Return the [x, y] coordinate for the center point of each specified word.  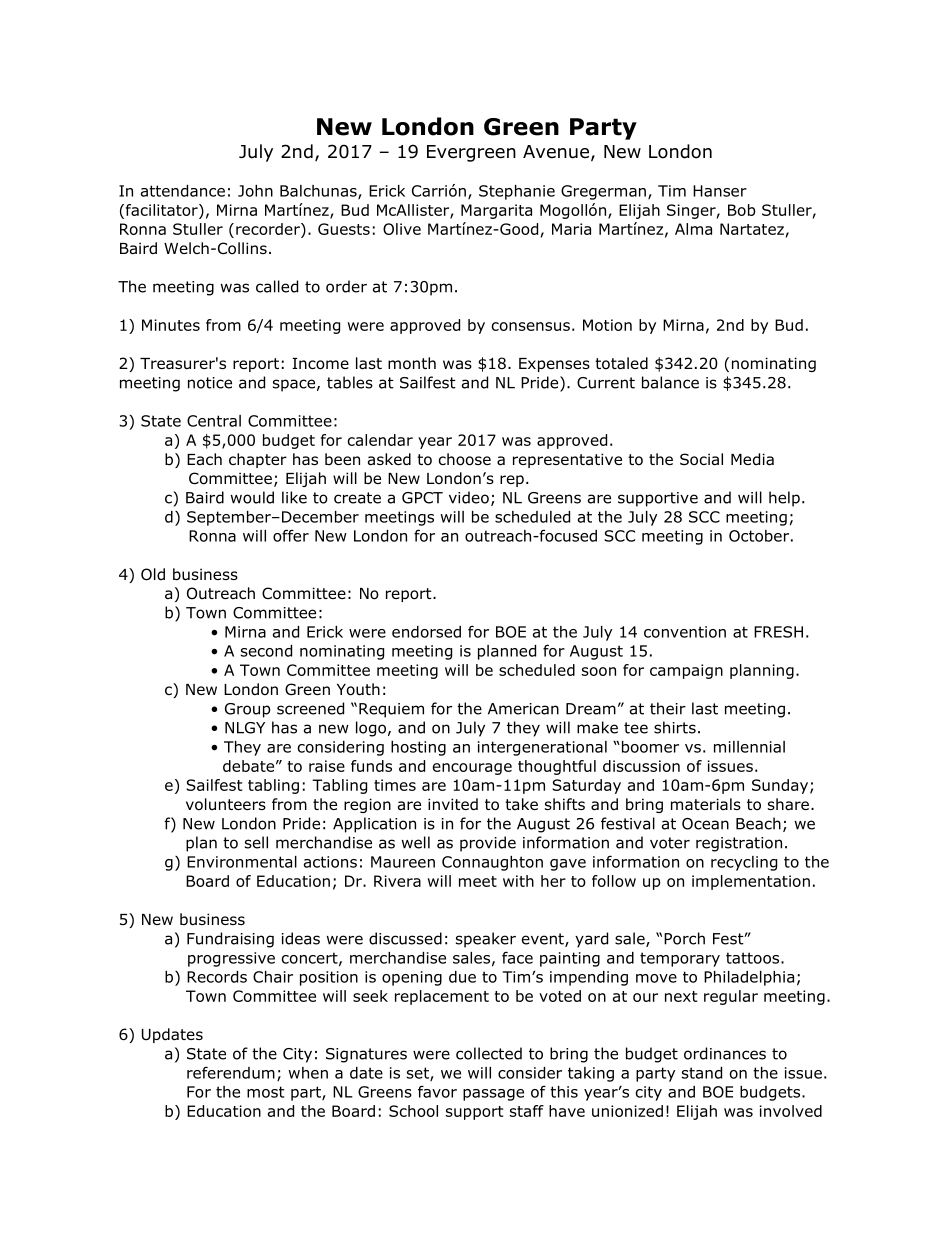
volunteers [226, 804]
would [252, 497]
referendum [231, 1072]
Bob [742, 210]
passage [493, 1095]
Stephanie [517, 192]
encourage [472, 769]
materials [706, 804]
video [469, 497]
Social [701, 459]
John [255, 191]
